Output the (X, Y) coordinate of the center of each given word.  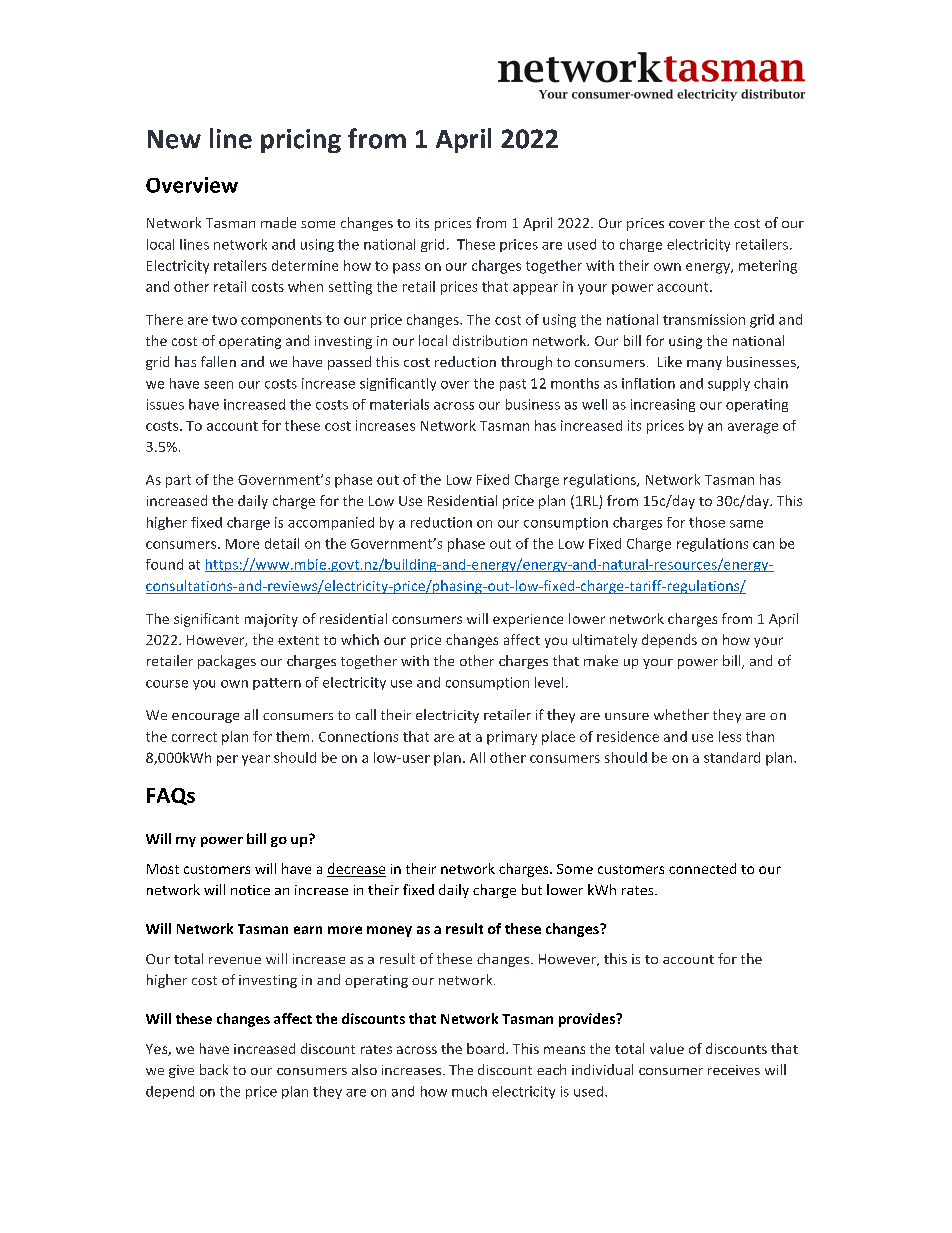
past (513, 385)
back (214, 1069)
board (487, 1048)
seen (218, 385)
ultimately (605, 641)
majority (271, 620)
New (174, 139)
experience (528, 620)
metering (768, 267)
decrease (356, 870)
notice (250, 890)
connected (702, 868)
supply (729, 384)
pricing (301, 141)
